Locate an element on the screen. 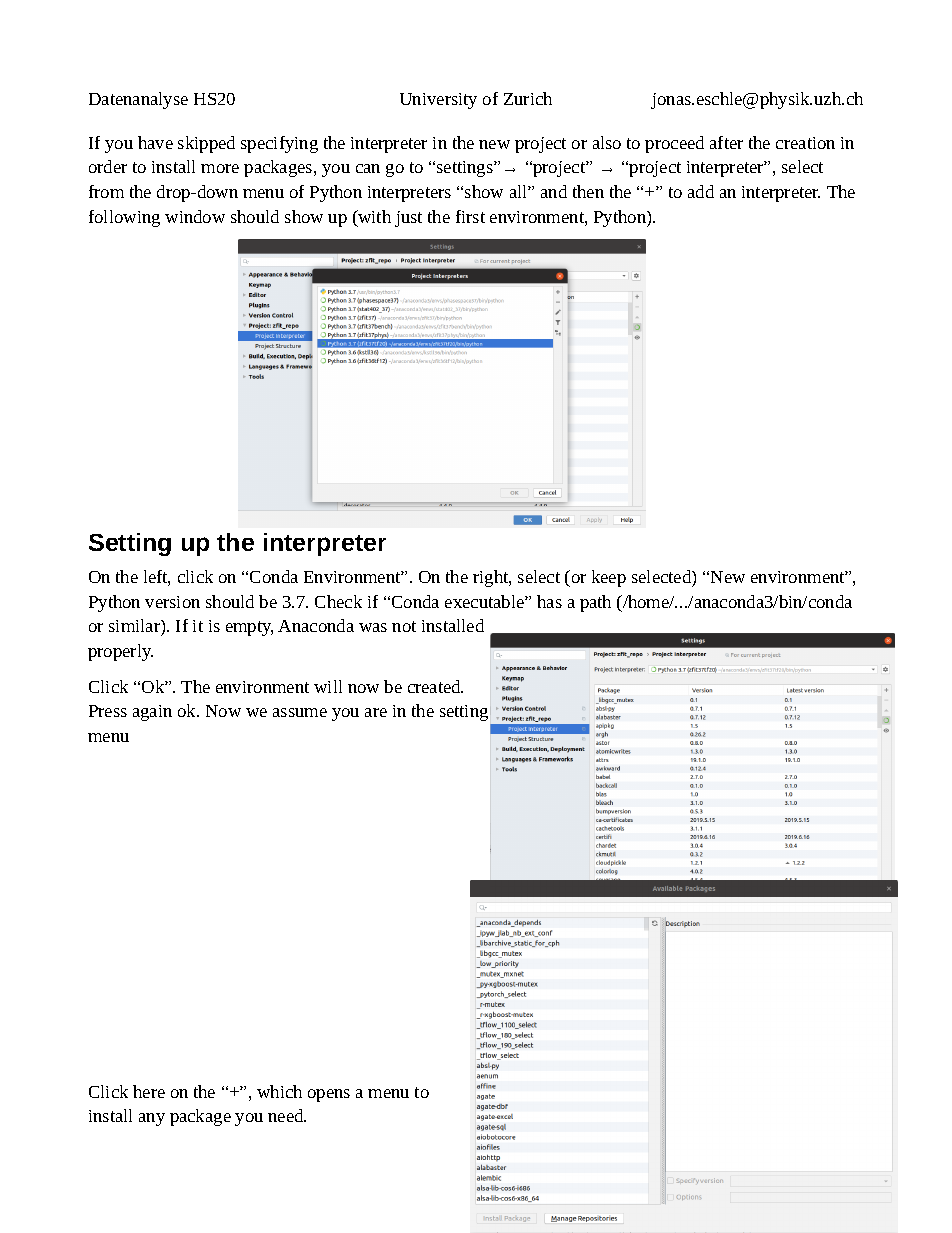 This screenshot has height=1233, width=952. executable is located at coordinates (485, 601).
